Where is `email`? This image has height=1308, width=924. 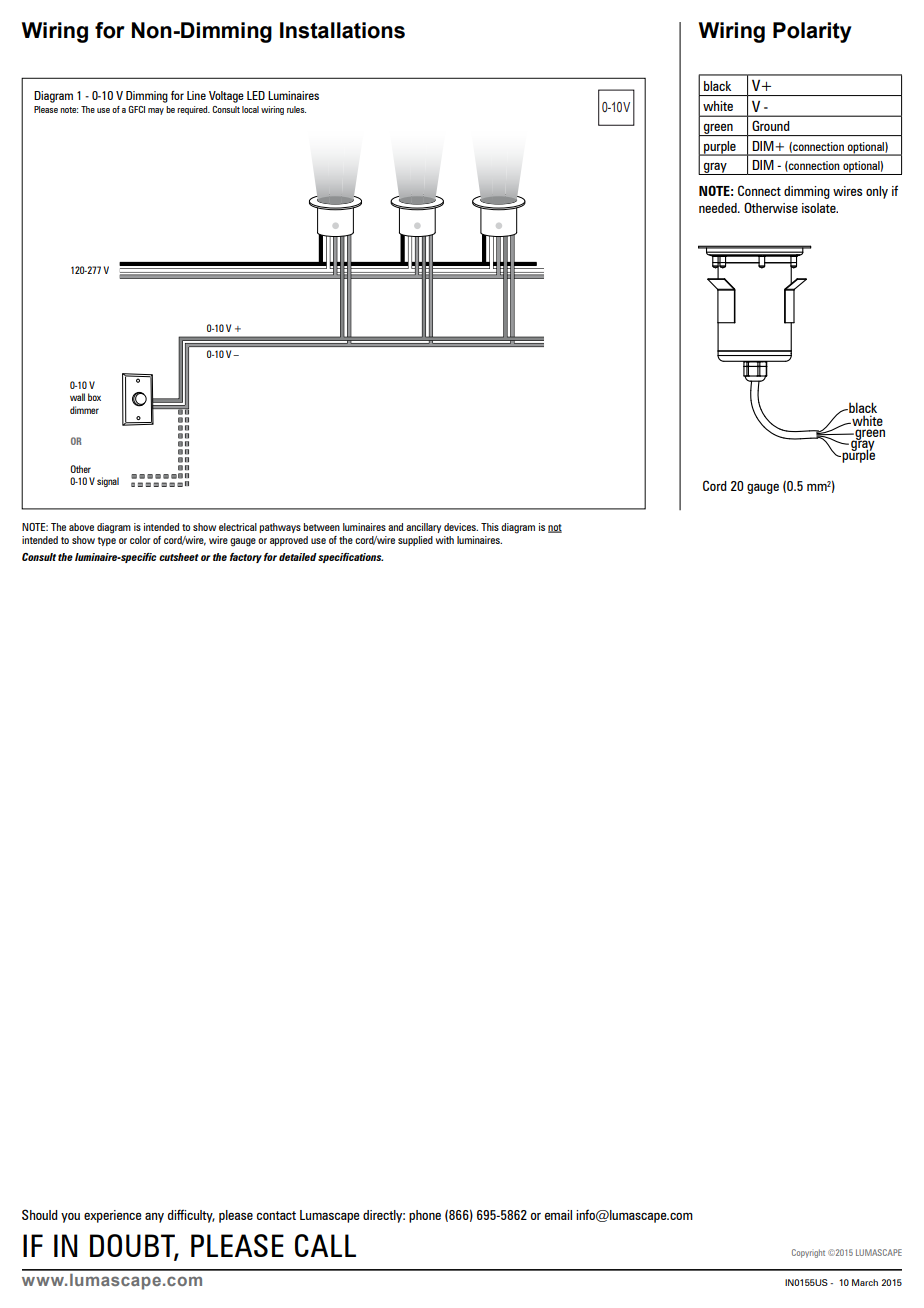
email is located at coordinates (558, 1215).
